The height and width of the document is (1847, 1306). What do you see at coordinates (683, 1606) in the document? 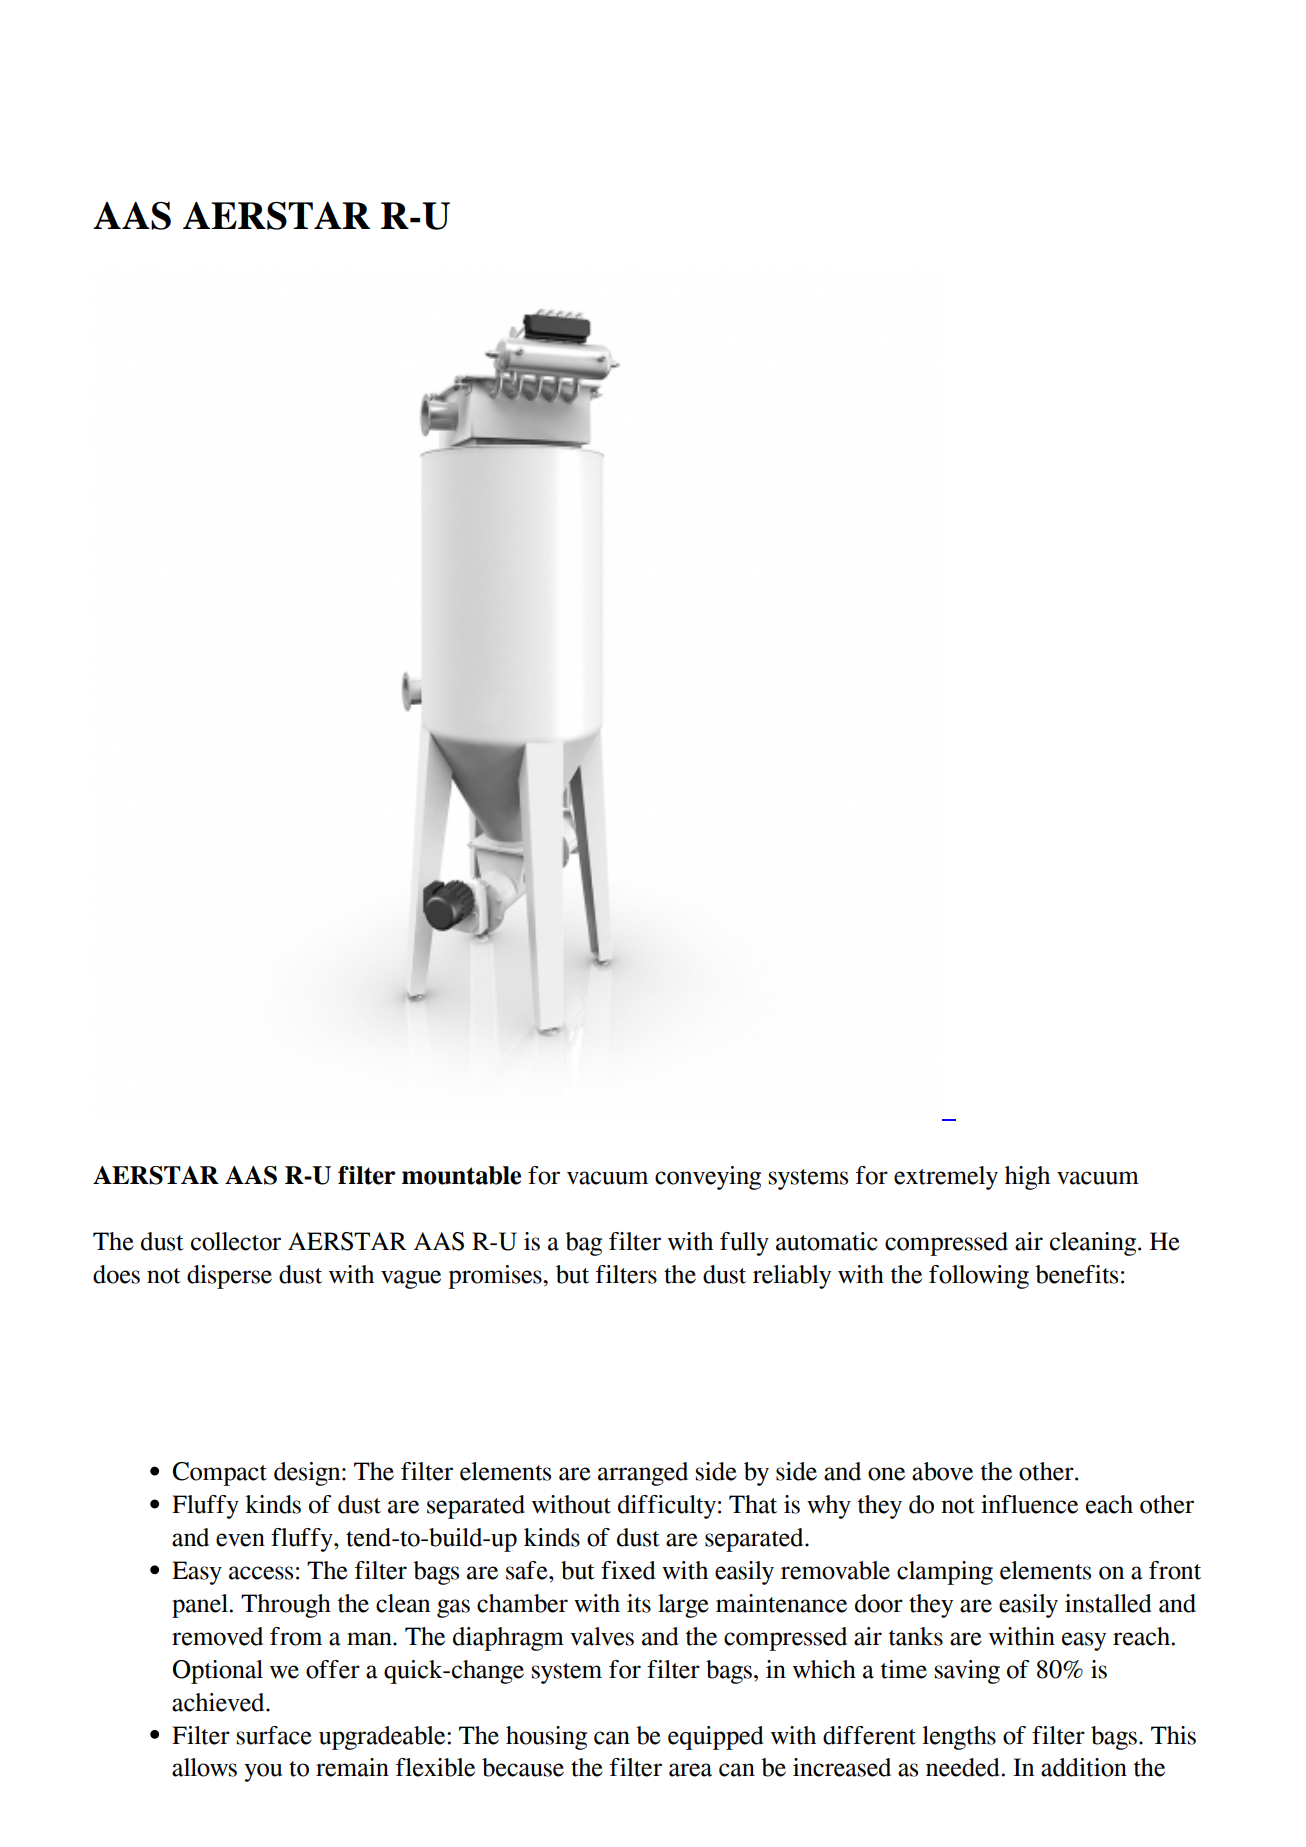
I see `large` at bounding box center [683, 1606].
